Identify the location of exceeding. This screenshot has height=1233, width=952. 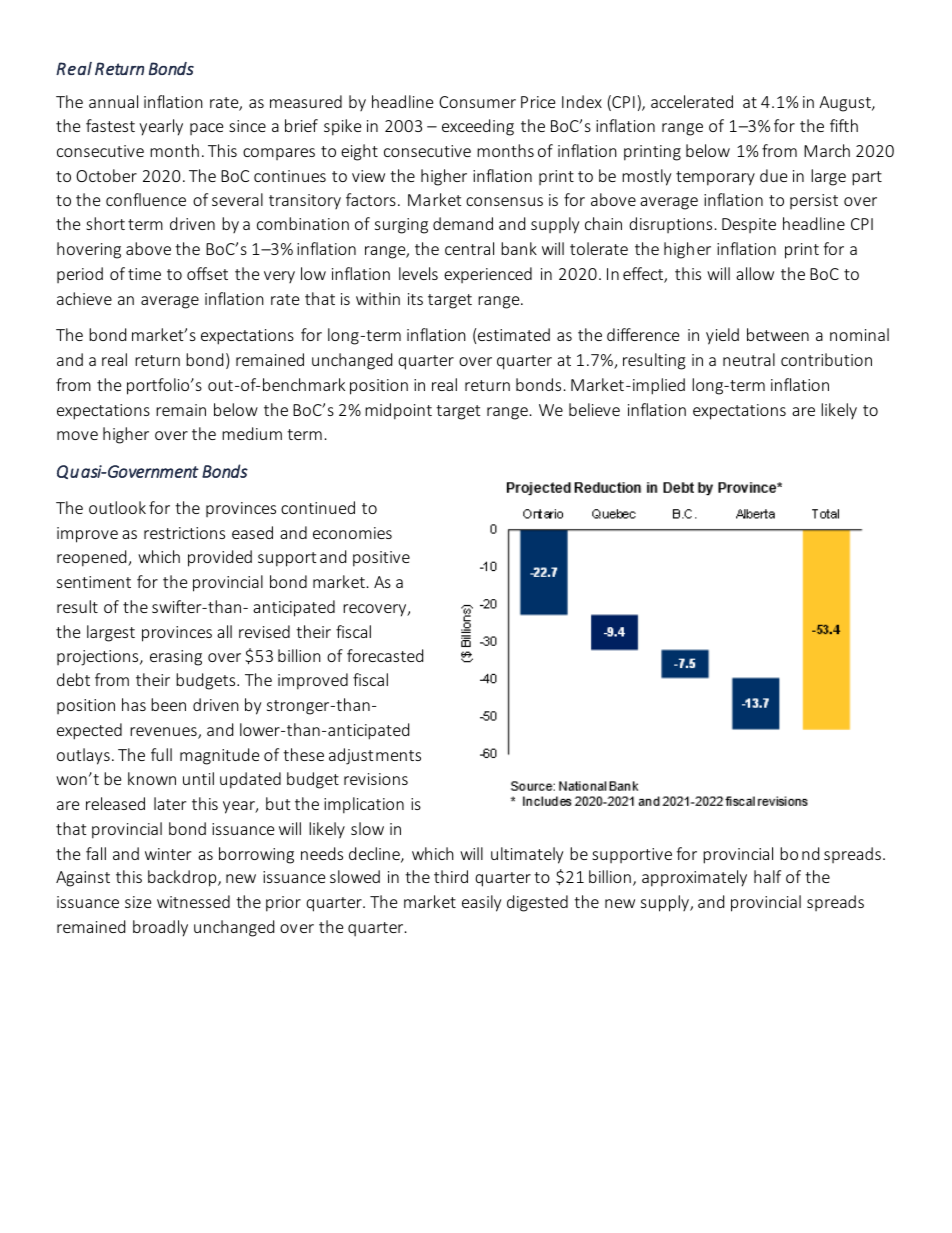
(478, 127).
